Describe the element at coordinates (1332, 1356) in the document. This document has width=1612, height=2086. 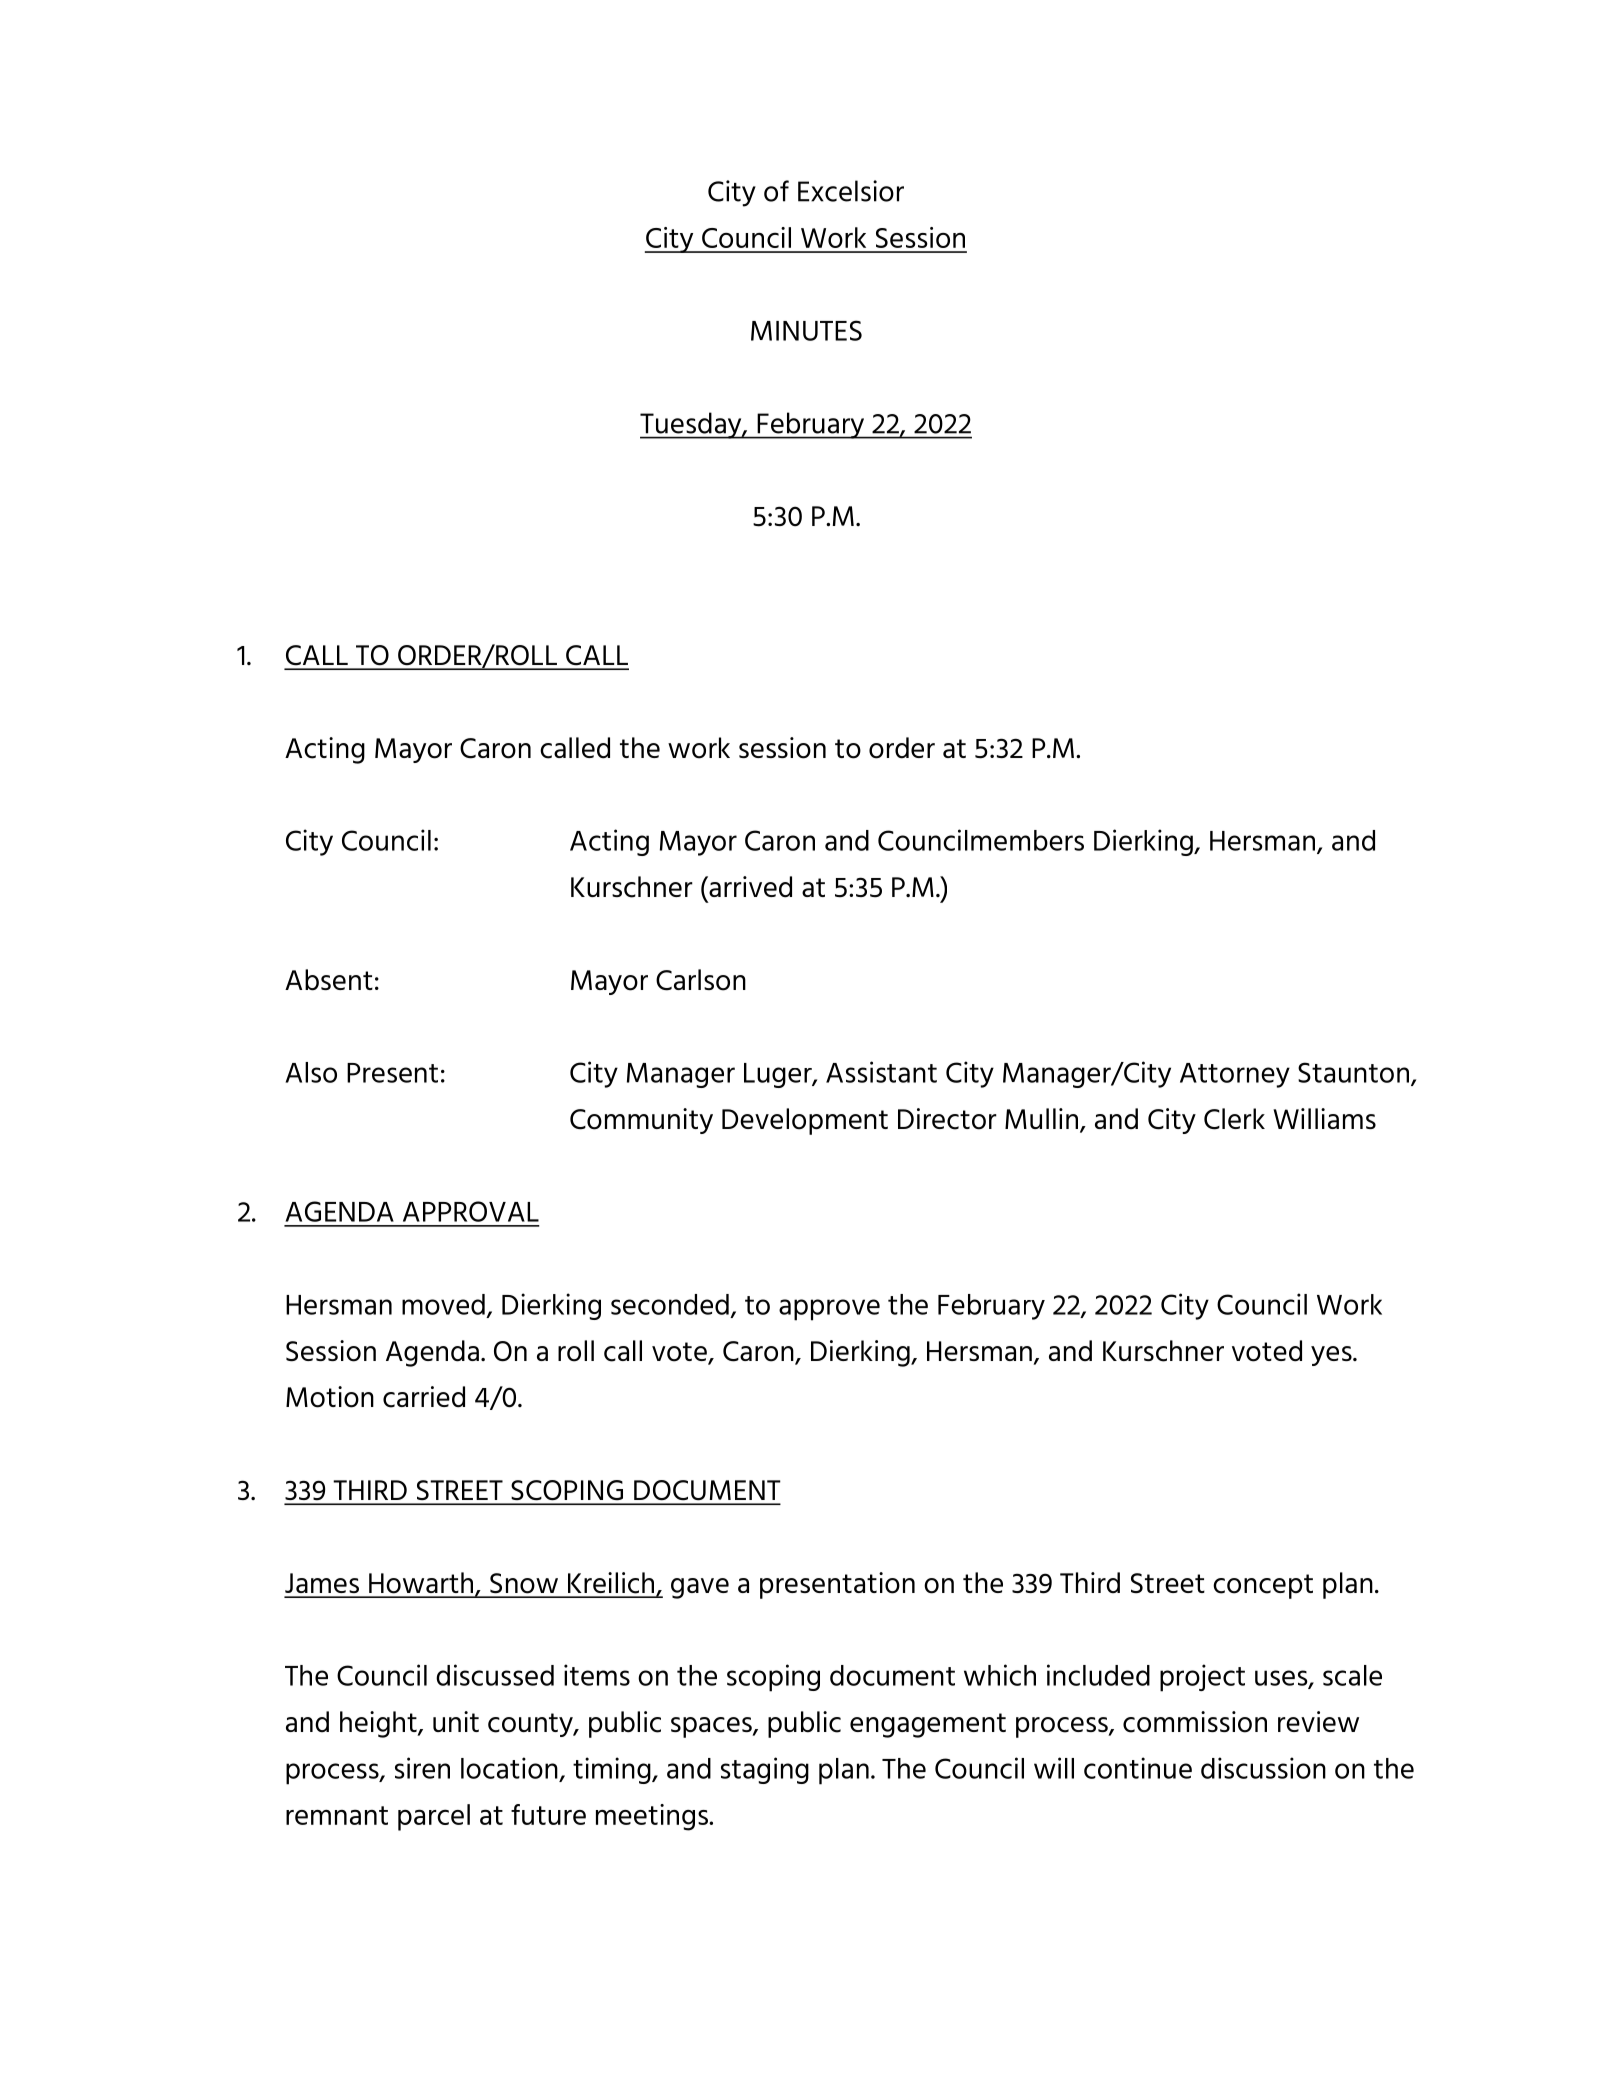
I see `yes` at that location.
